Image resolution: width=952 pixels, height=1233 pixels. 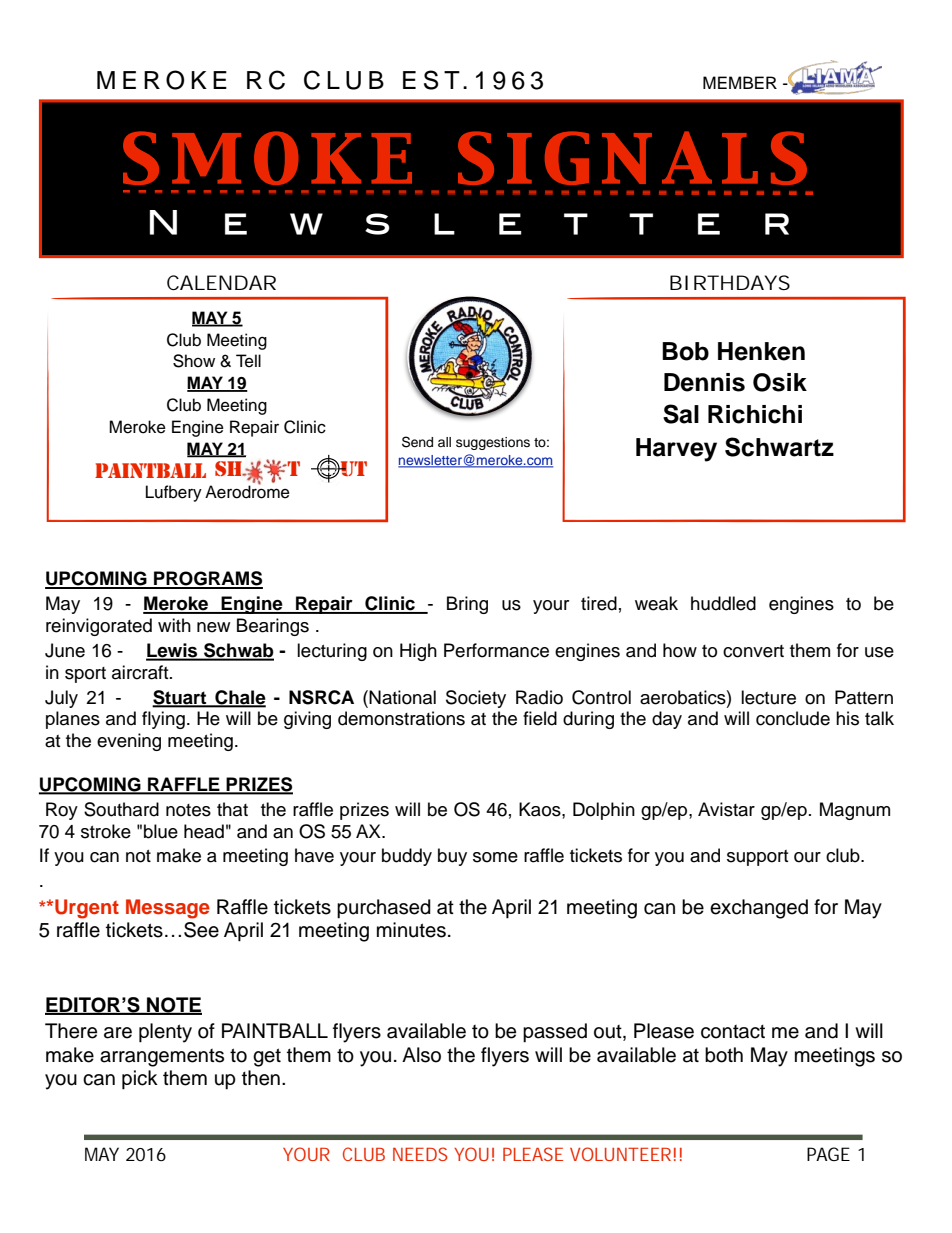 What do you see at coordinates (740, 82) in the screenshot?
I see `MEMBER` at bounding box center [740, 82].
